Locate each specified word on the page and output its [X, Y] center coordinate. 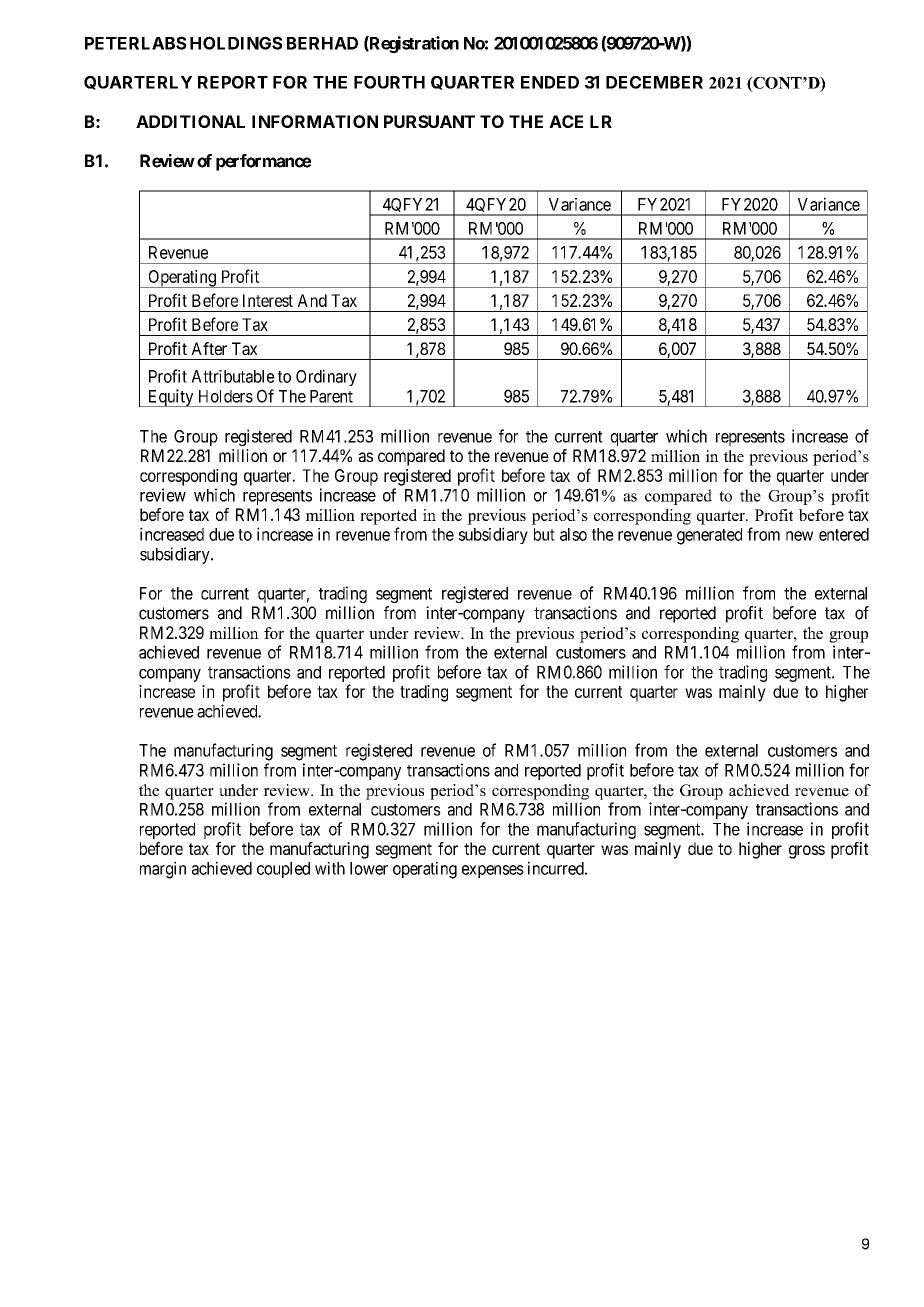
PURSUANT [429, 121]
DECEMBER [654, 82]
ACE [566, 121]
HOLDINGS [236, 43]
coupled [283, 870]
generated [709, 536]
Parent [331, 396]
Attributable [233, 376]
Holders [226, 396]
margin [163, 870]
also [573, 534]
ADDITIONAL [190, 121]
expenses [493, 871]
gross [807, 852]
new [799, 536]
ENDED [550, 82]
